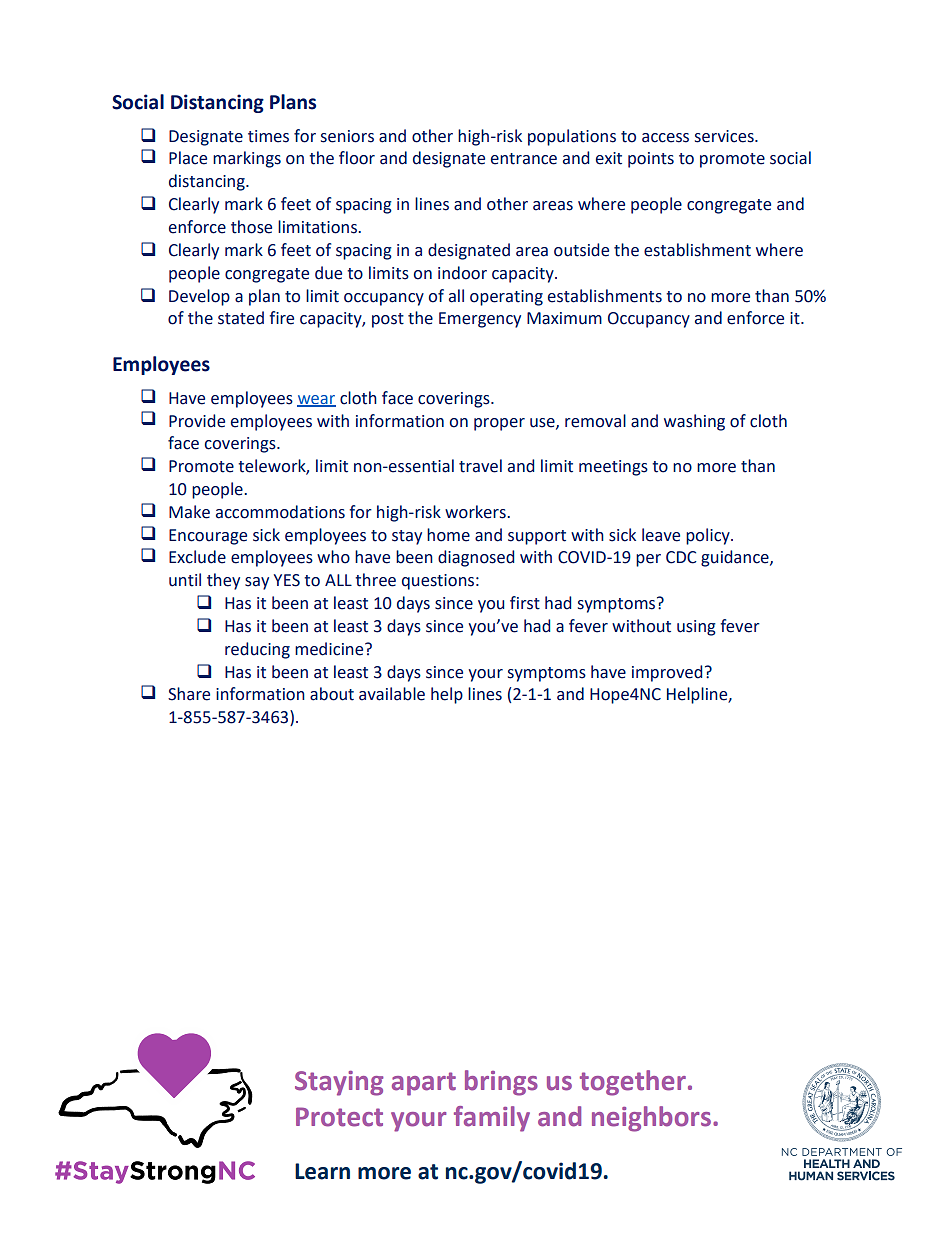 The width and height of the page is (952, 1233). What do you see at coordinates (492, 1119) in the page?
I see `family` at bounding box center [492, 1119].
